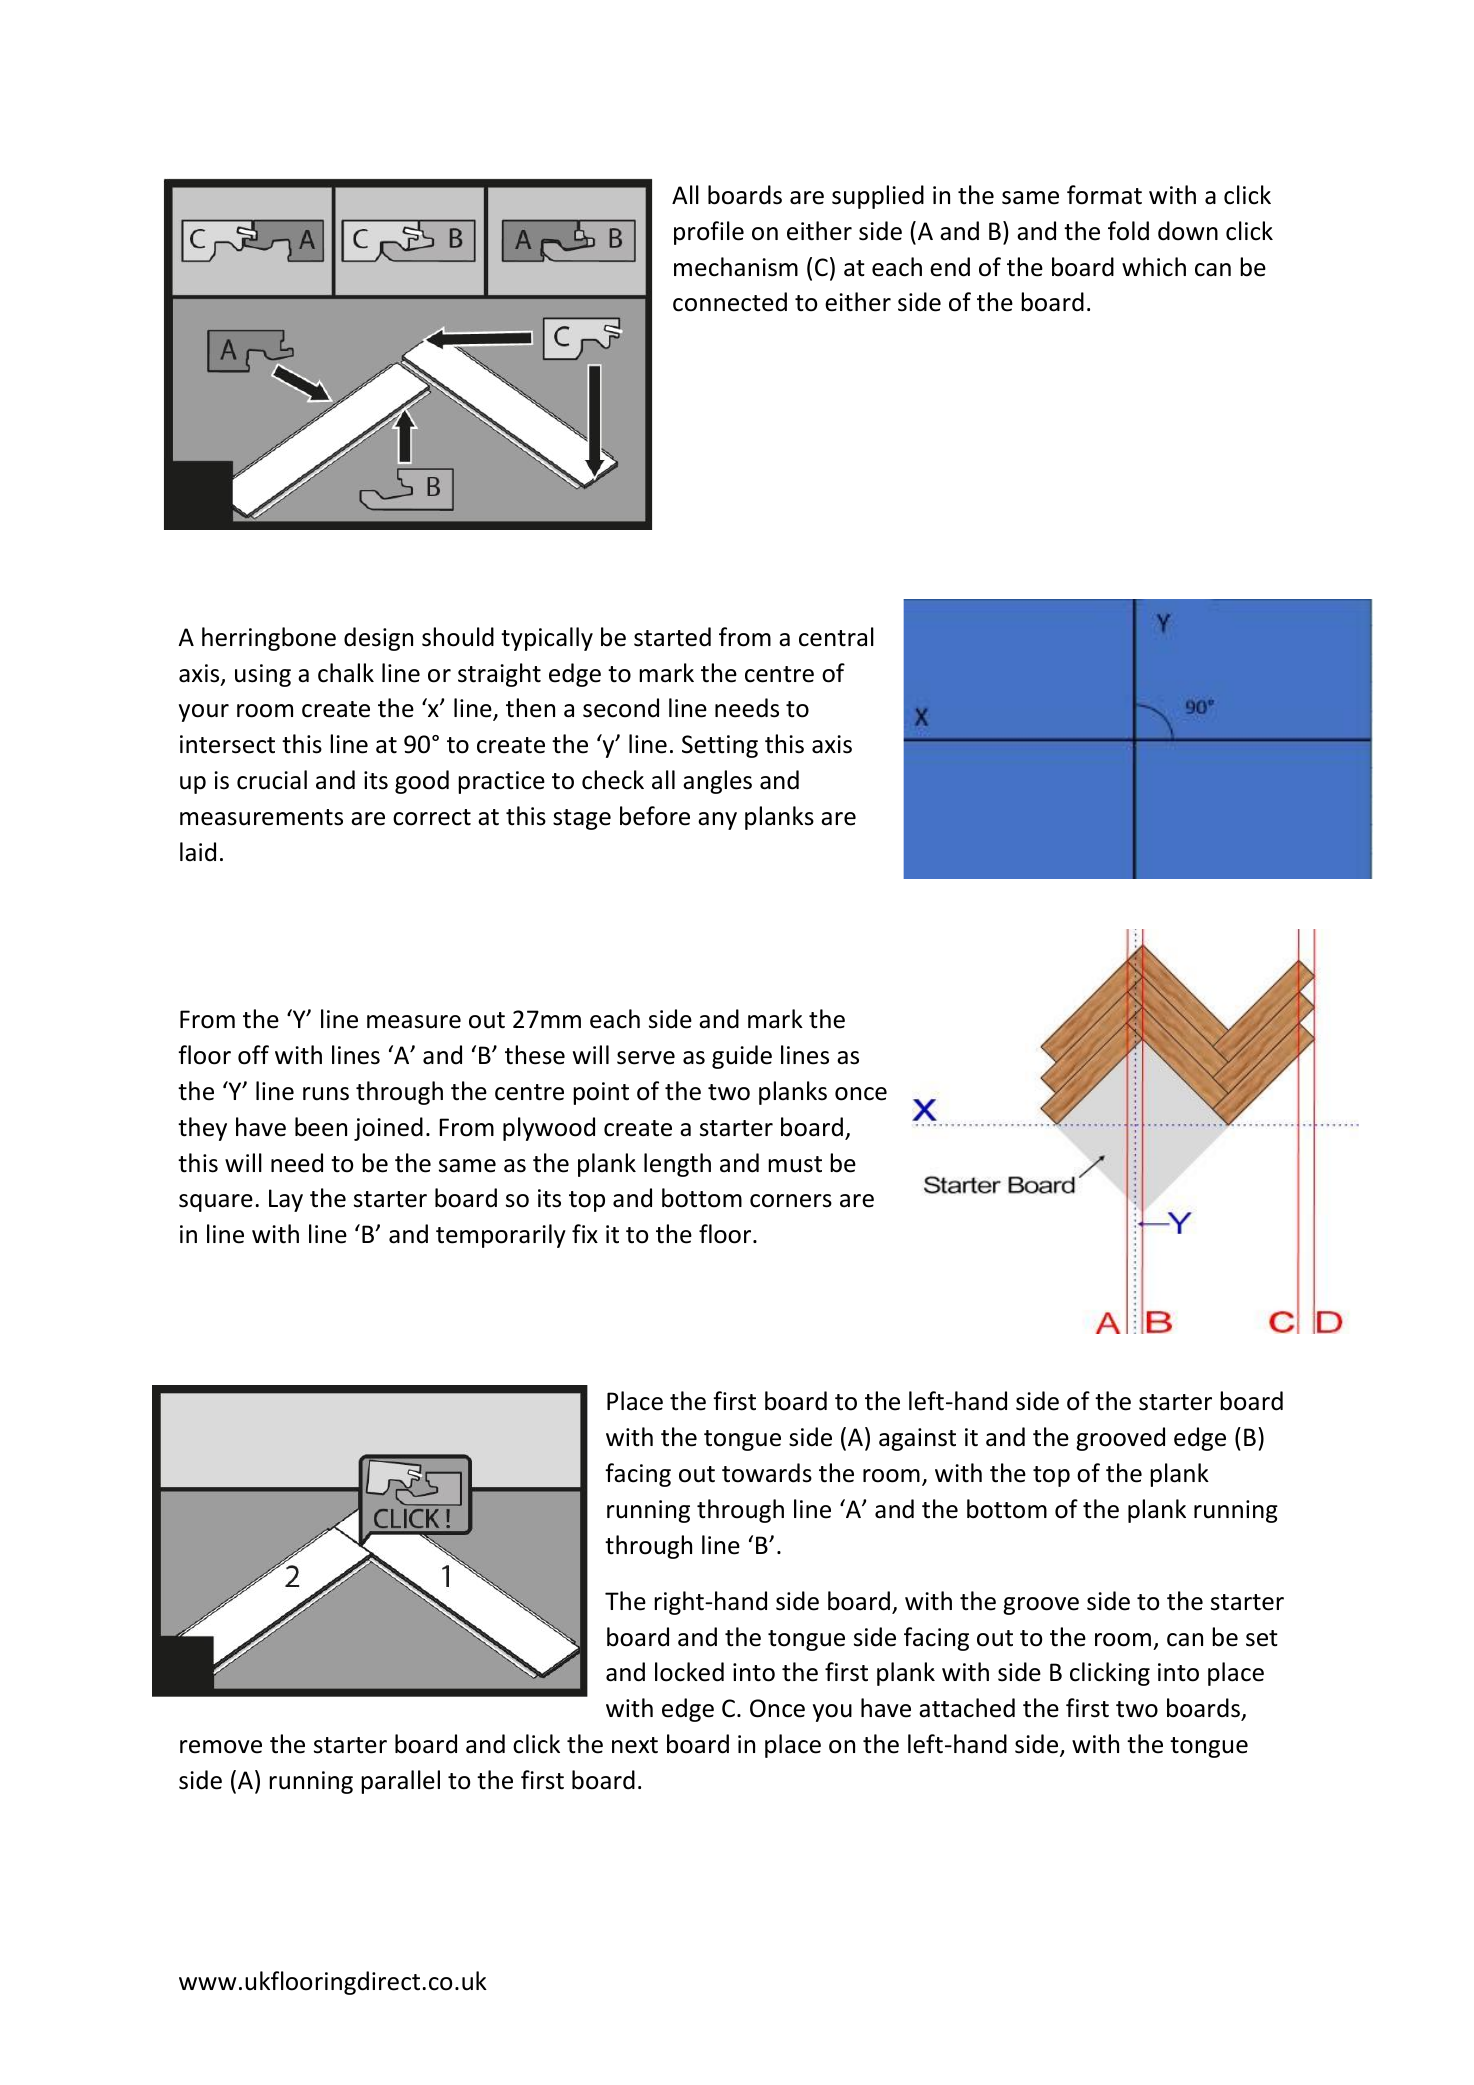  Describe the element at coordinates (736, 267) in the screenshot. I see `mechanism` at that location.
